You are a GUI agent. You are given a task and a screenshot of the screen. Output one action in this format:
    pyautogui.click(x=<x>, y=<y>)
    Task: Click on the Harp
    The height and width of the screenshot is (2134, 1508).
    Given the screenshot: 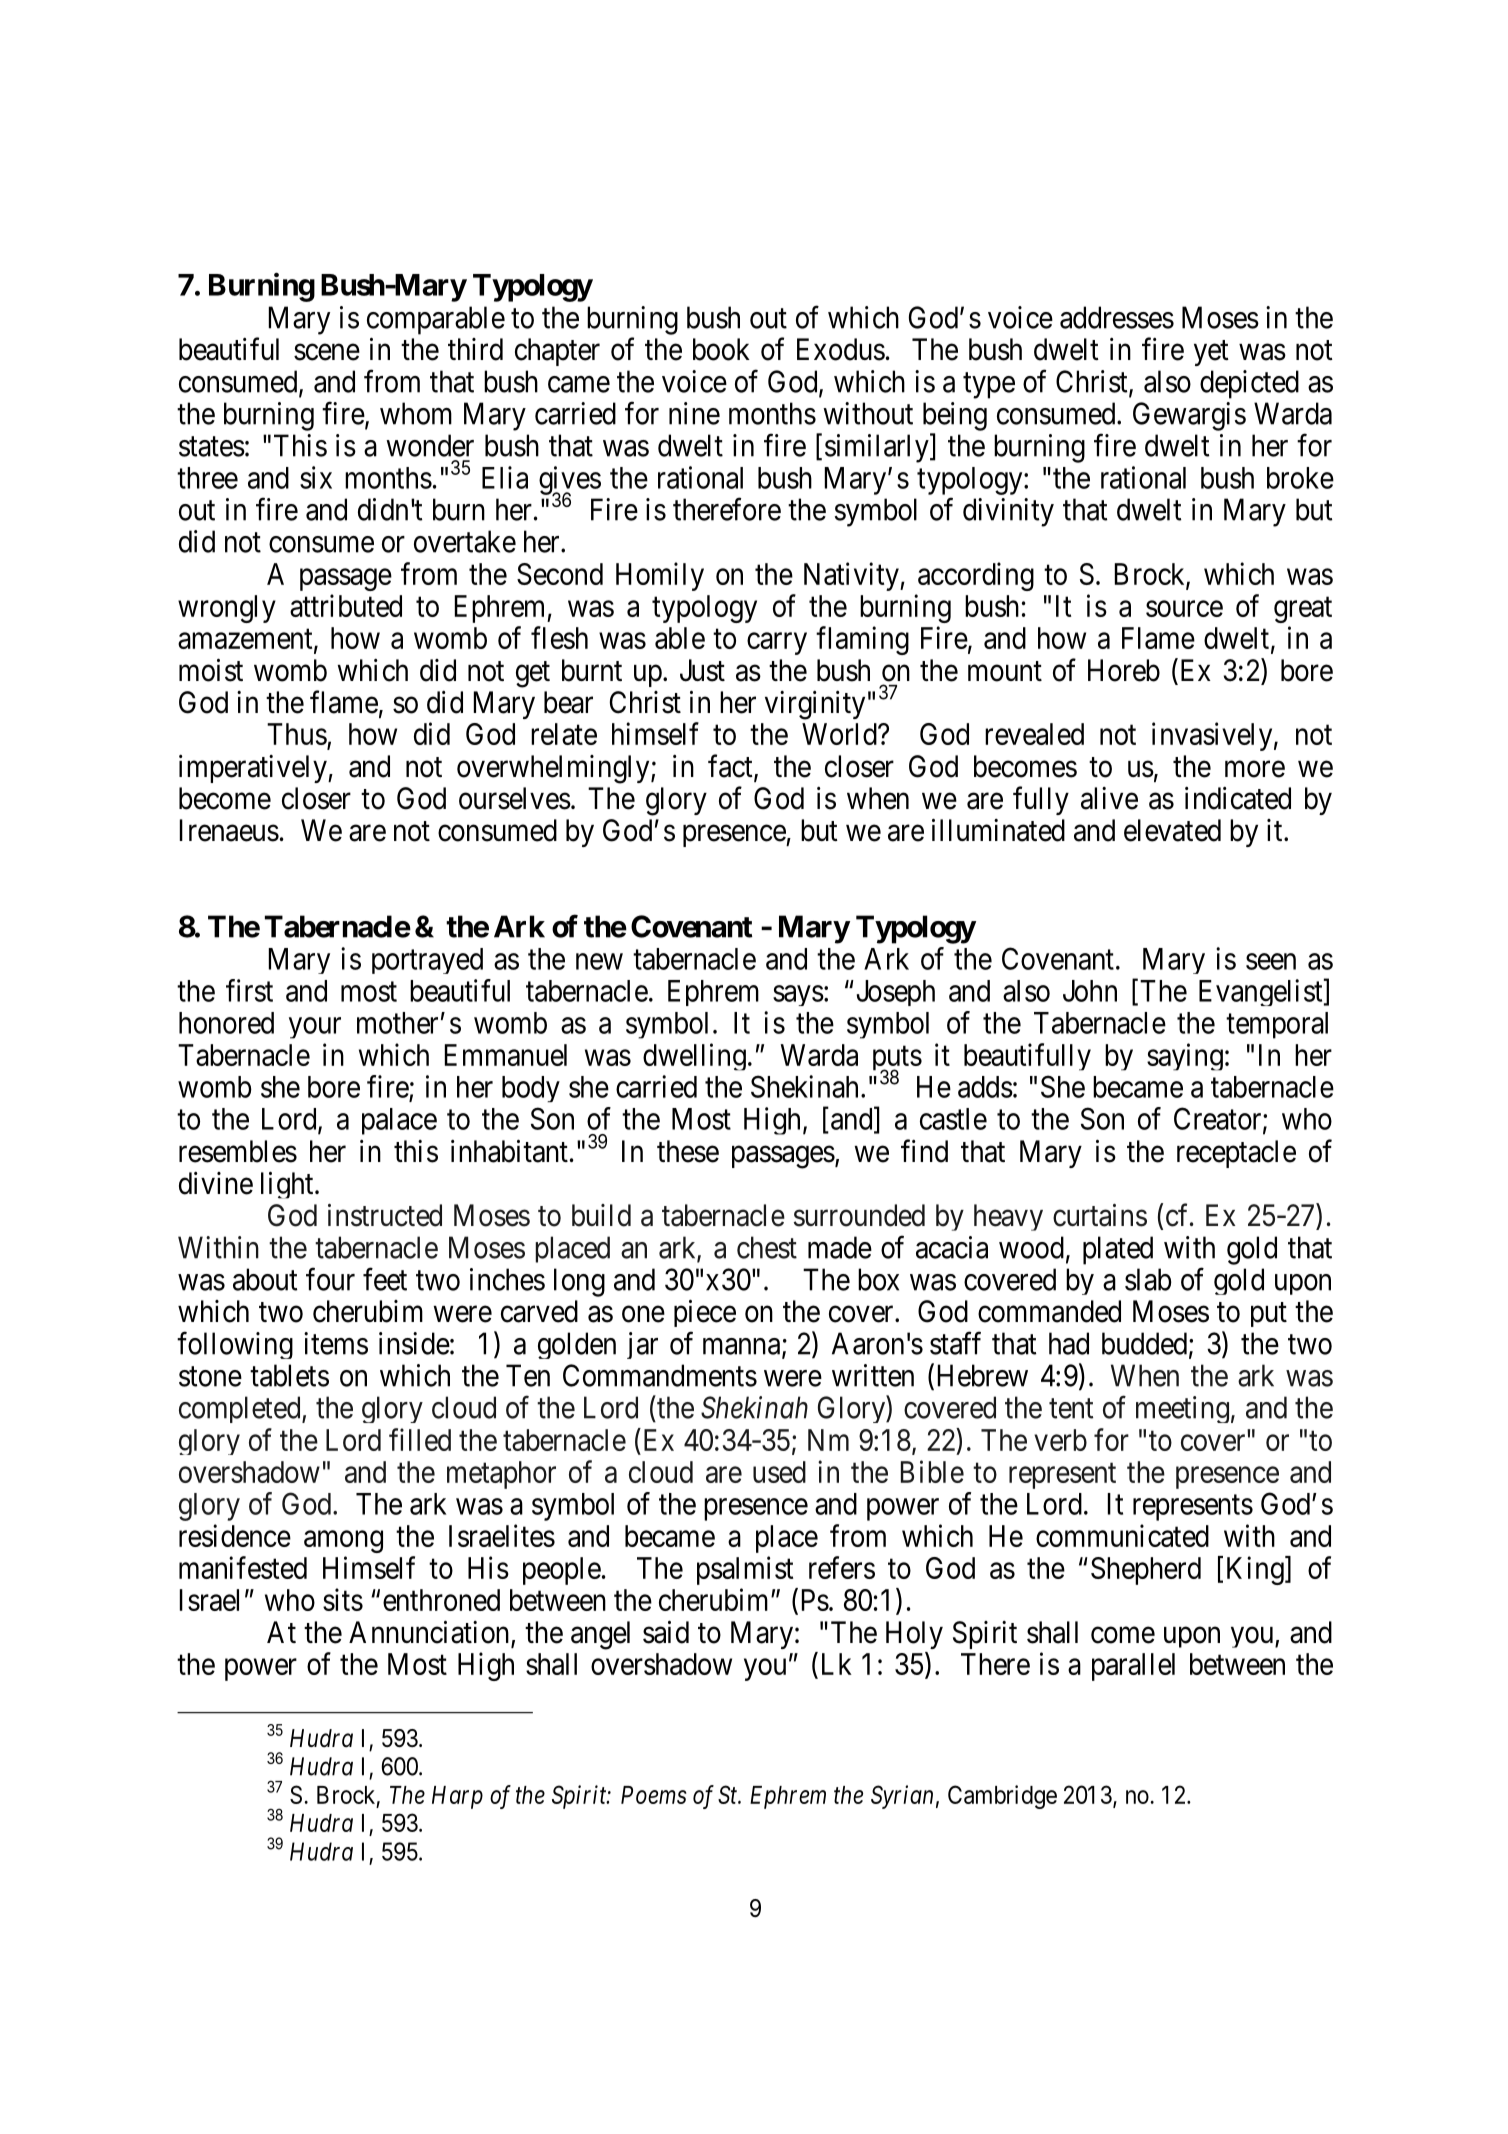 What is the action you would take?
    pyautogui.click(x=457, y=1797)
